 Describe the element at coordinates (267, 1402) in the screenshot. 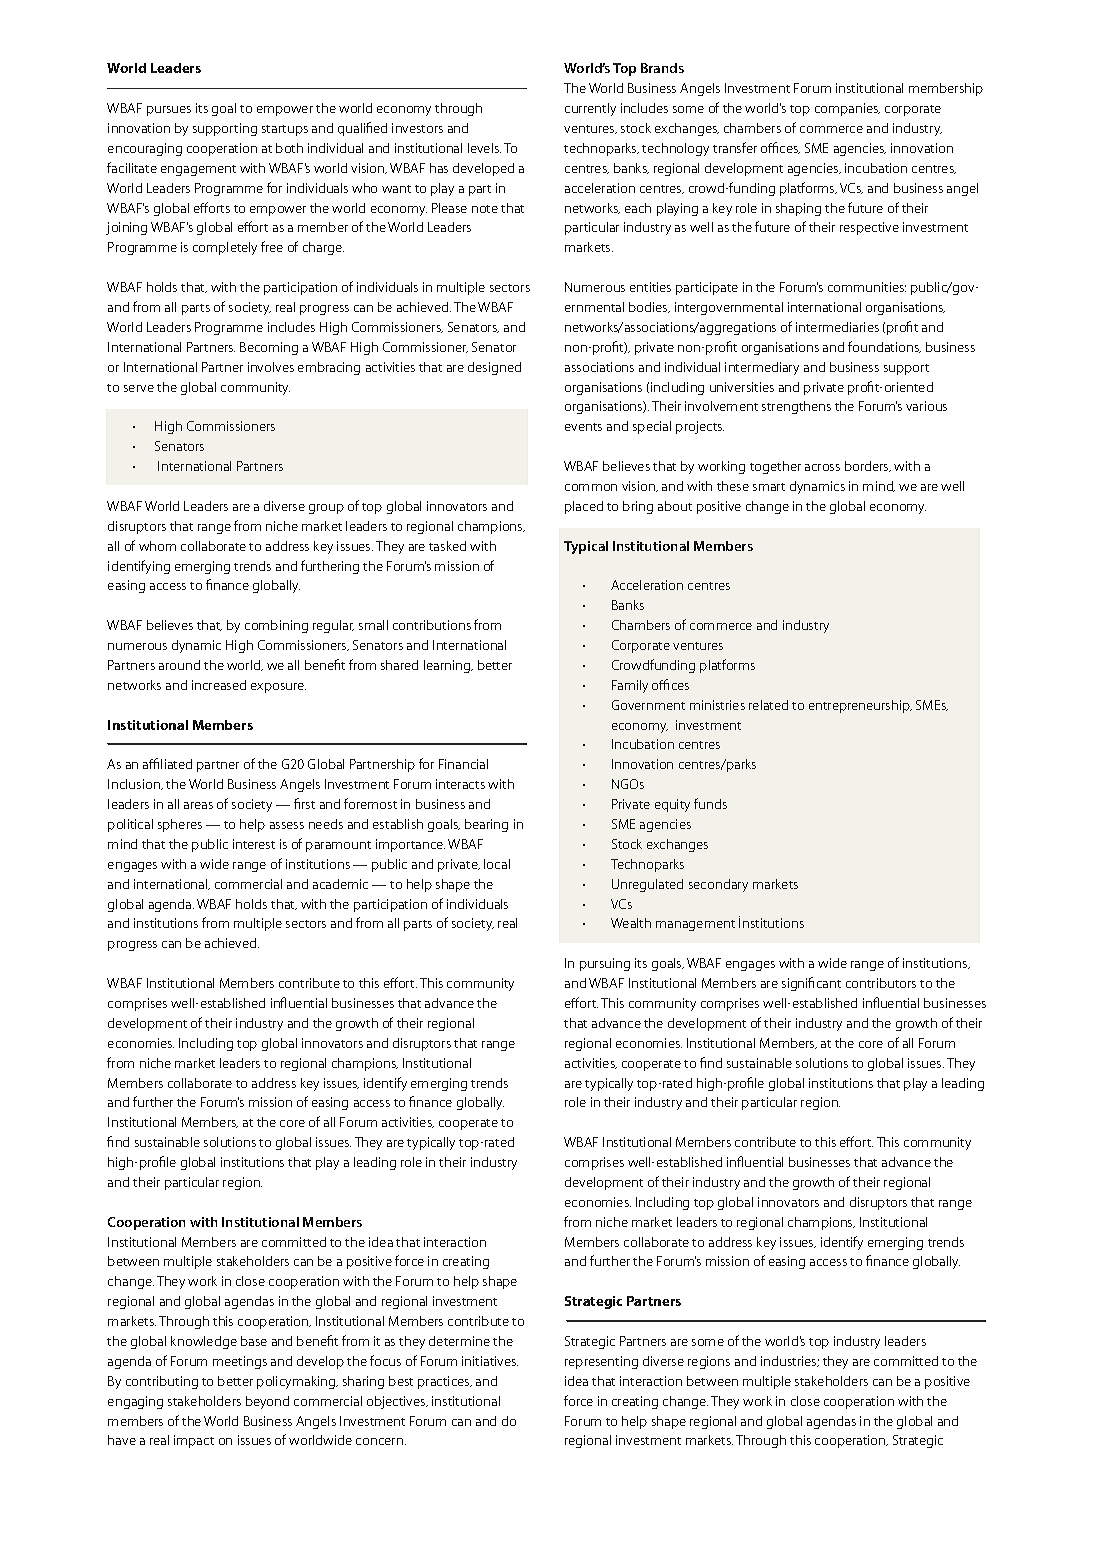

I see `beyond` at that location.
